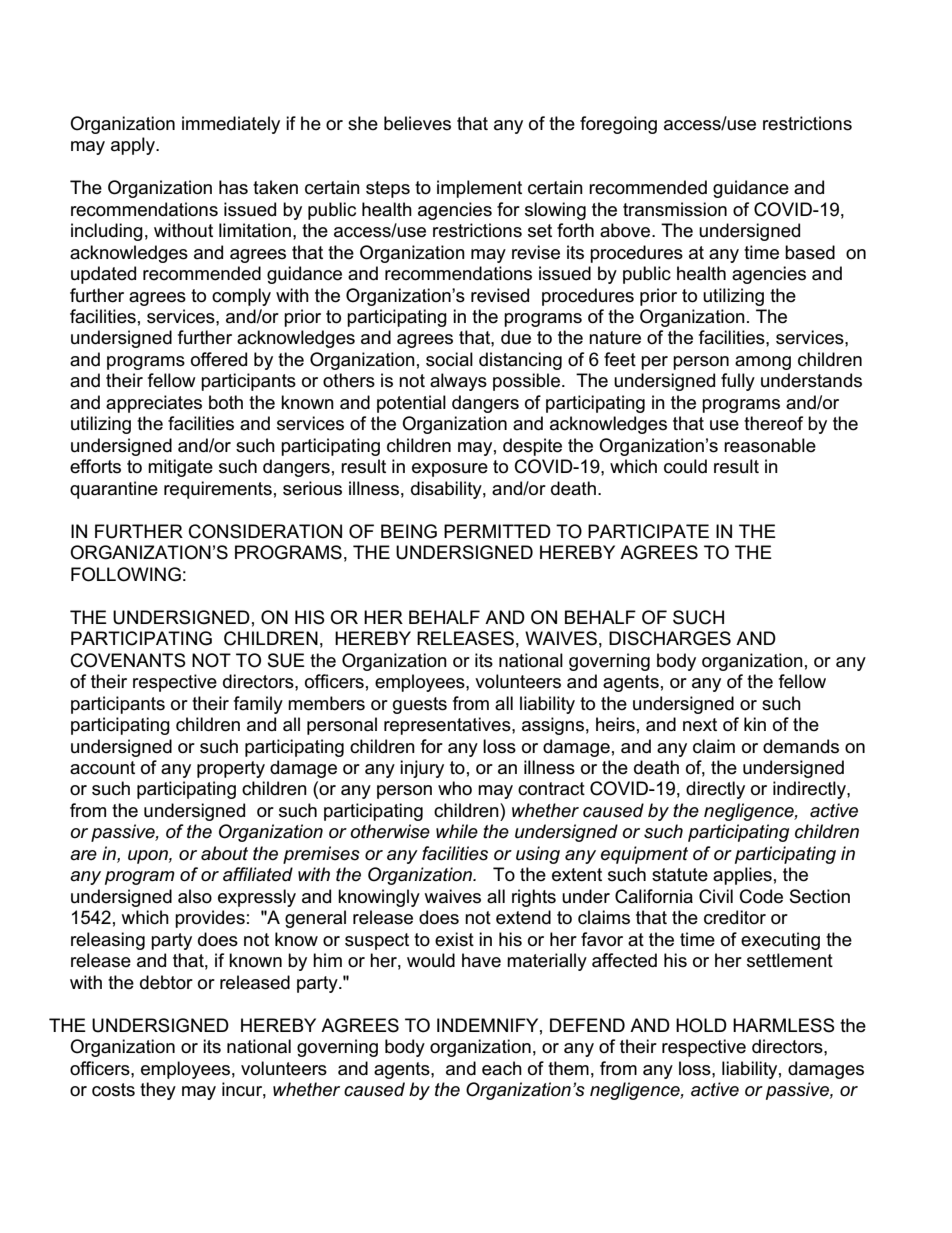  I want to click on they, so click(158, 1091).
